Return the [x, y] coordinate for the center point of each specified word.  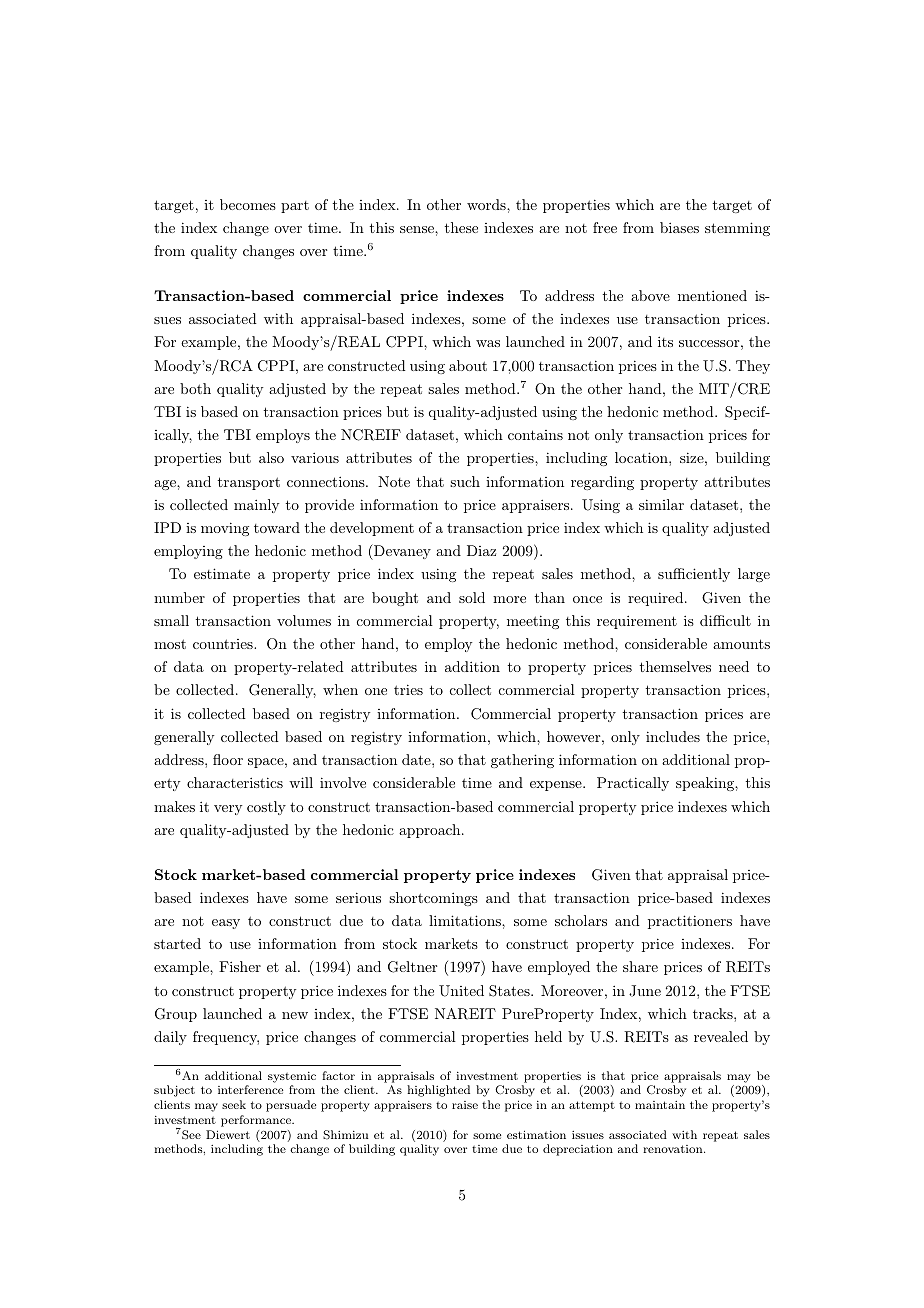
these [461, 227]
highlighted [438, 1091]
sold [472, 597]
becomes [248, 204]
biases [679, 227]
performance [257, 1121]
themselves [675, 666]
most [170, 644]
